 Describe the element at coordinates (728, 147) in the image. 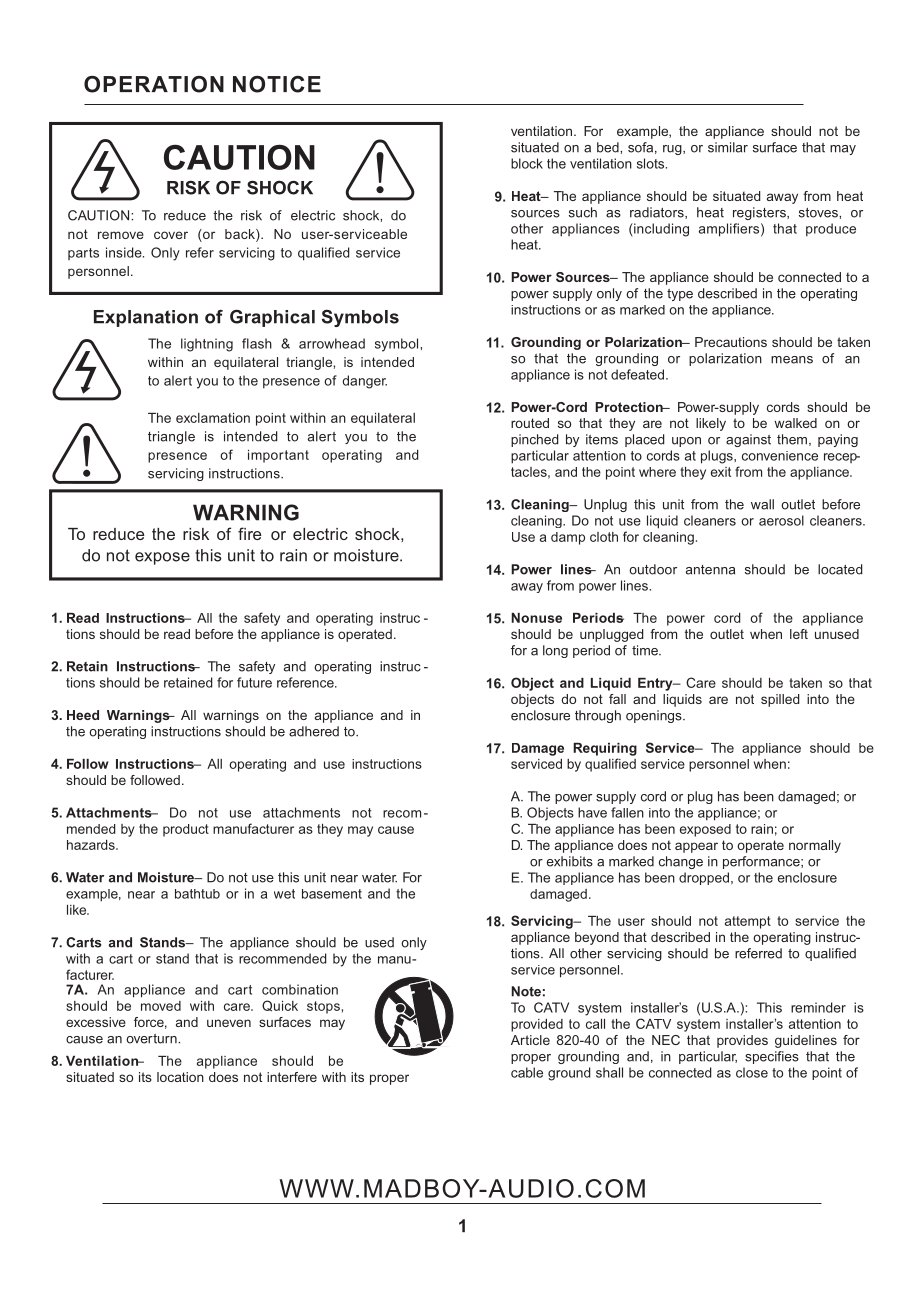

I see `similar` at that location.
